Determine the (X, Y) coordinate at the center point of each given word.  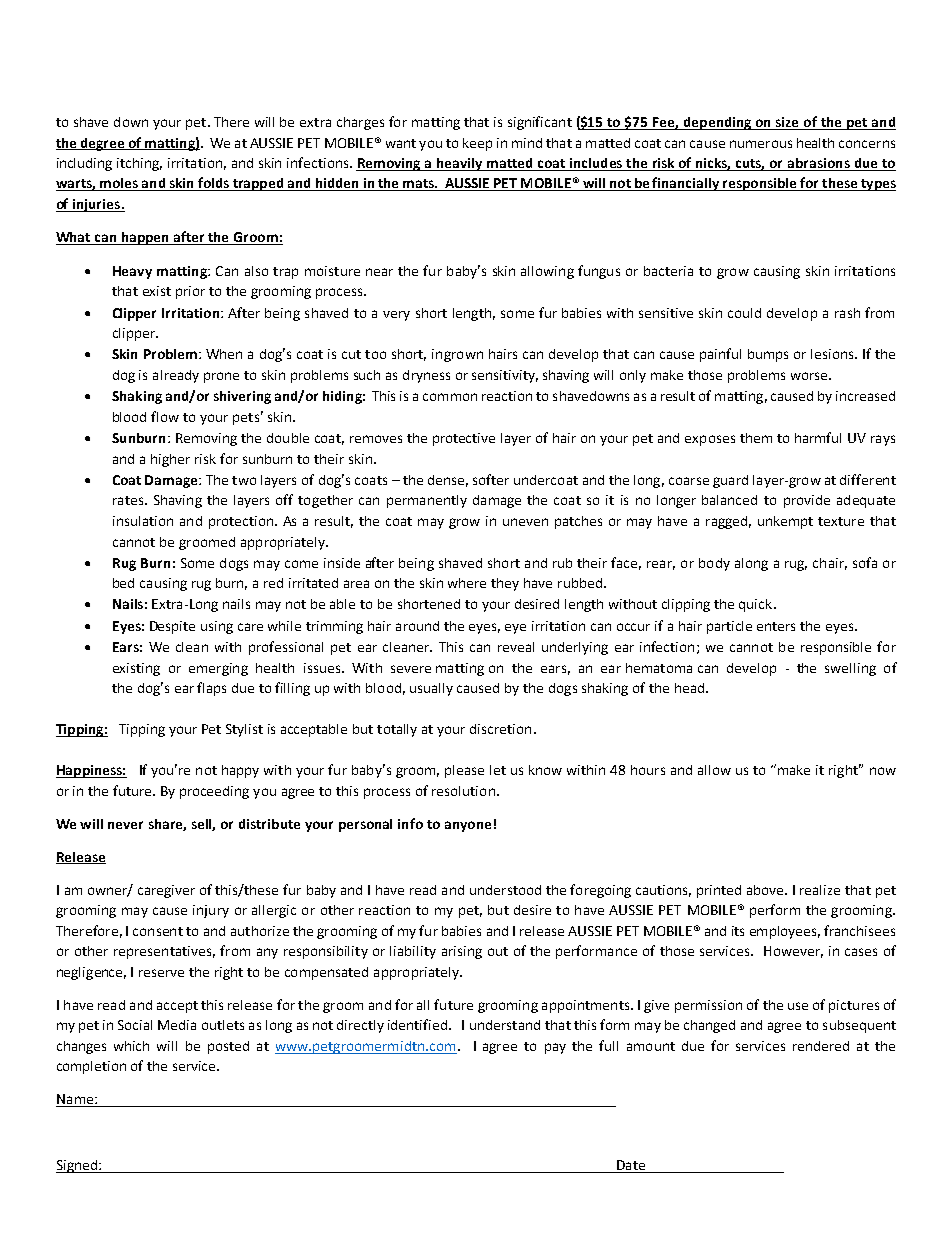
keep (477, 144)
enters (776, 626)
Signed (77, 1166)
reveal (516, 647)
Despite (172, 627)
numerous (761, 144)
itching (139, 164)
